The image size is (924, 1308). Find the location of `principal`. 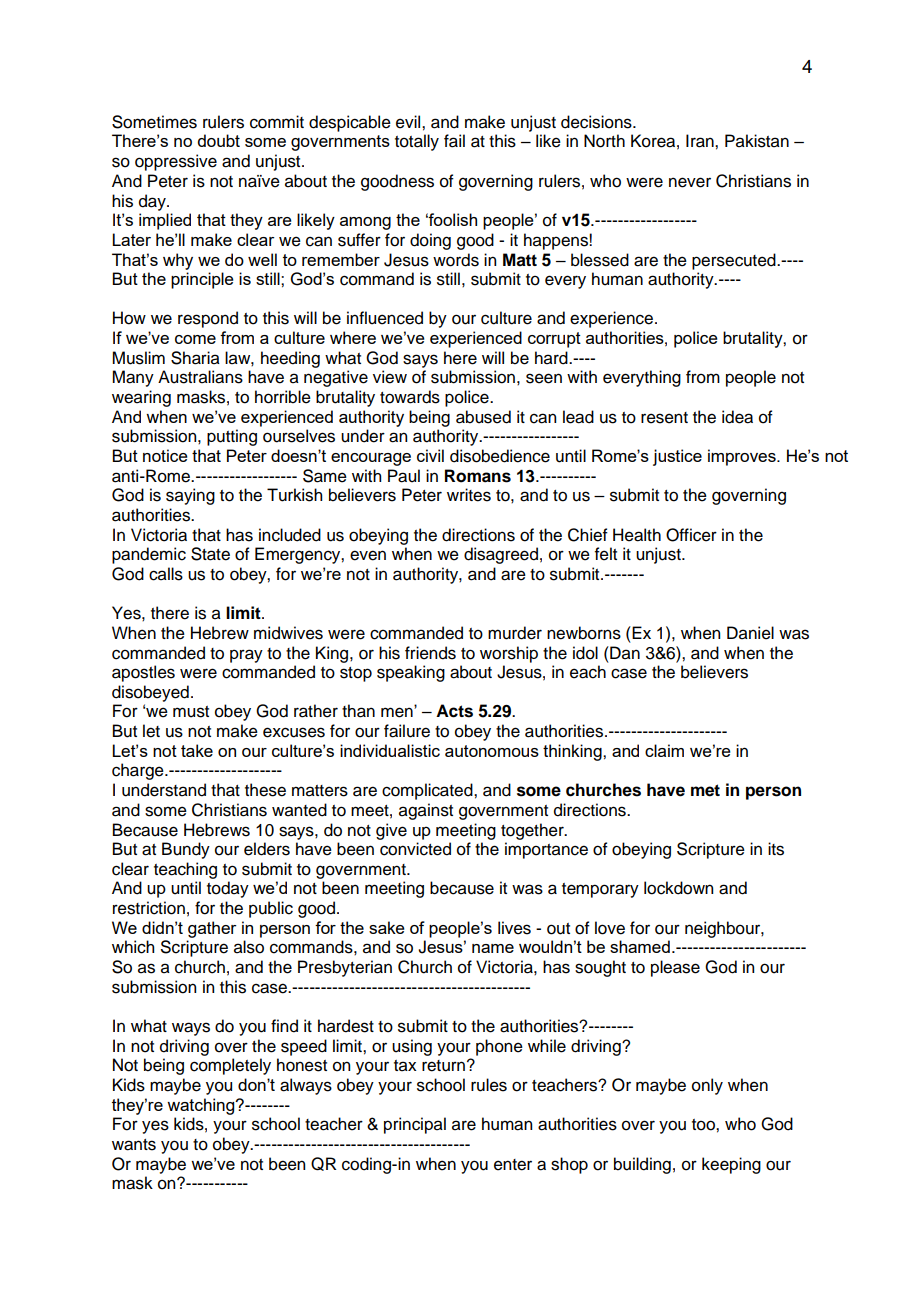

principal is located at coordinates (415, 1125).
